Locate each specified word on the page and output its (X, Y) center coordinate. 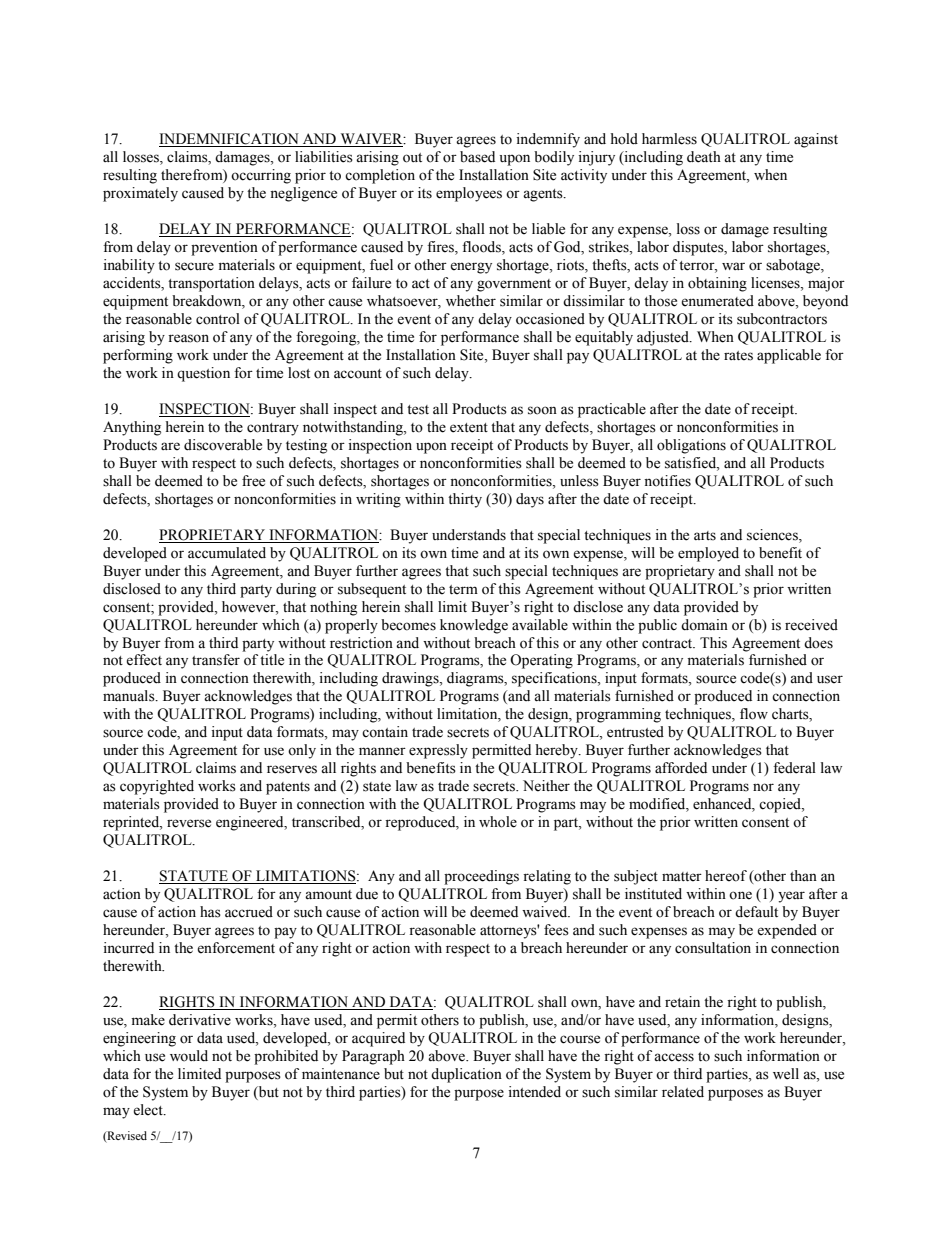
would (189, 1056)
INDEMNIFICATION (230, 140)
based (477, 157)
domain (704, 625)
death (704, 157)
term (463, 590)
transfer (216, 660)
